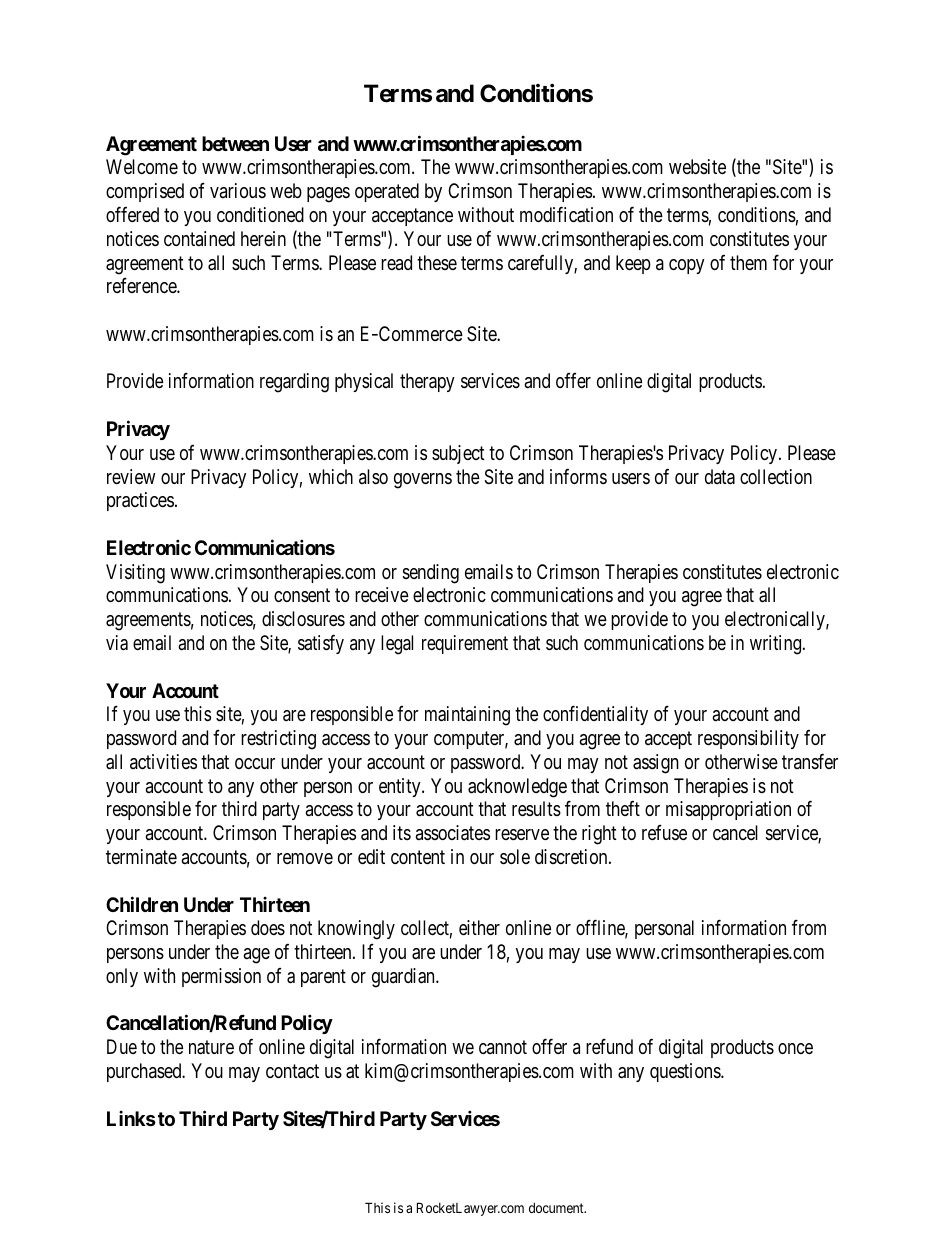 This screenshot has width=952, height=1233. Describe the element at coordinates (423, 481) in the screenshot. I see `governs` at that location.
